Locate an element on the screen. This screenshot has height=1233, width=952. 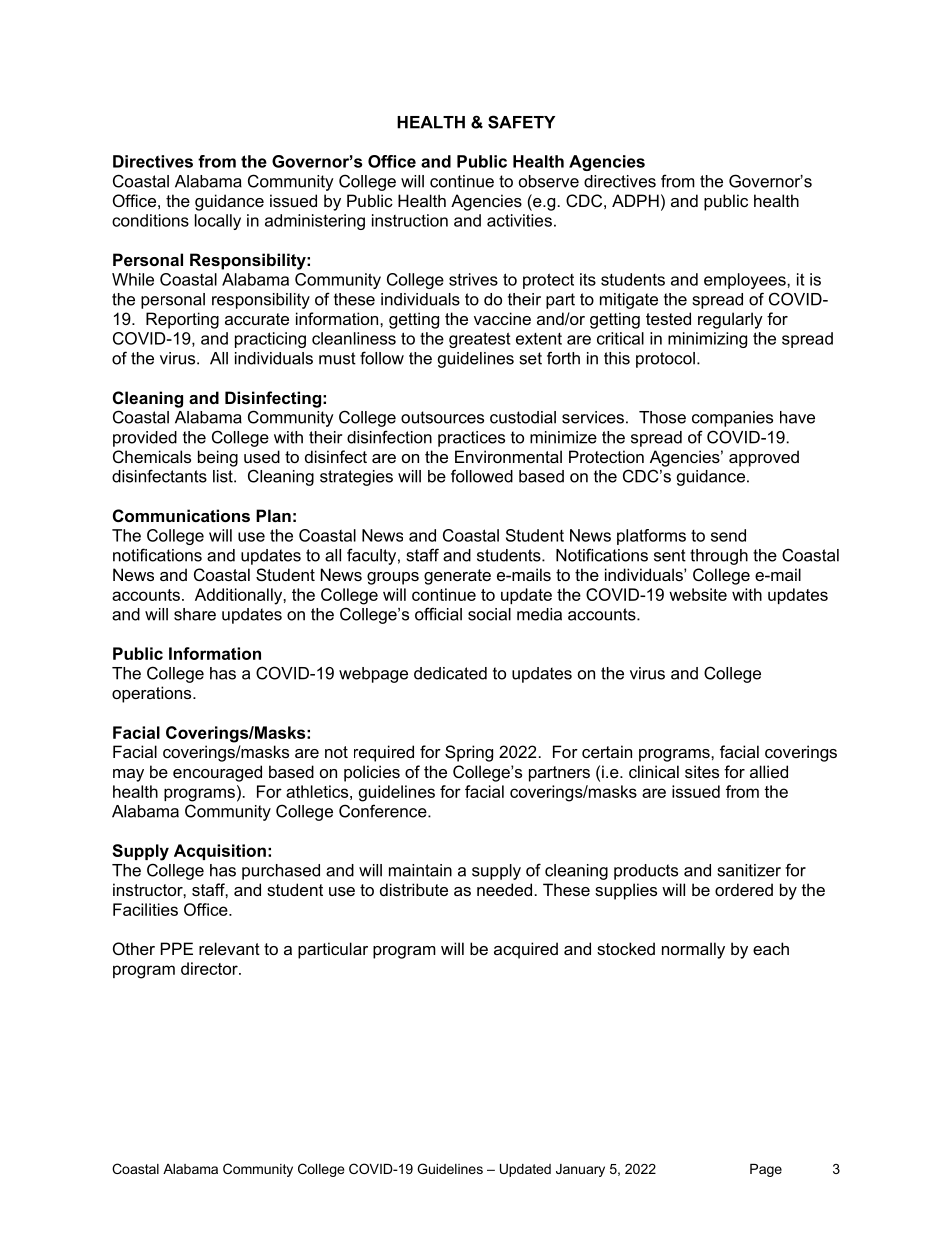
dedicated is located at coordinates (450, 673).
